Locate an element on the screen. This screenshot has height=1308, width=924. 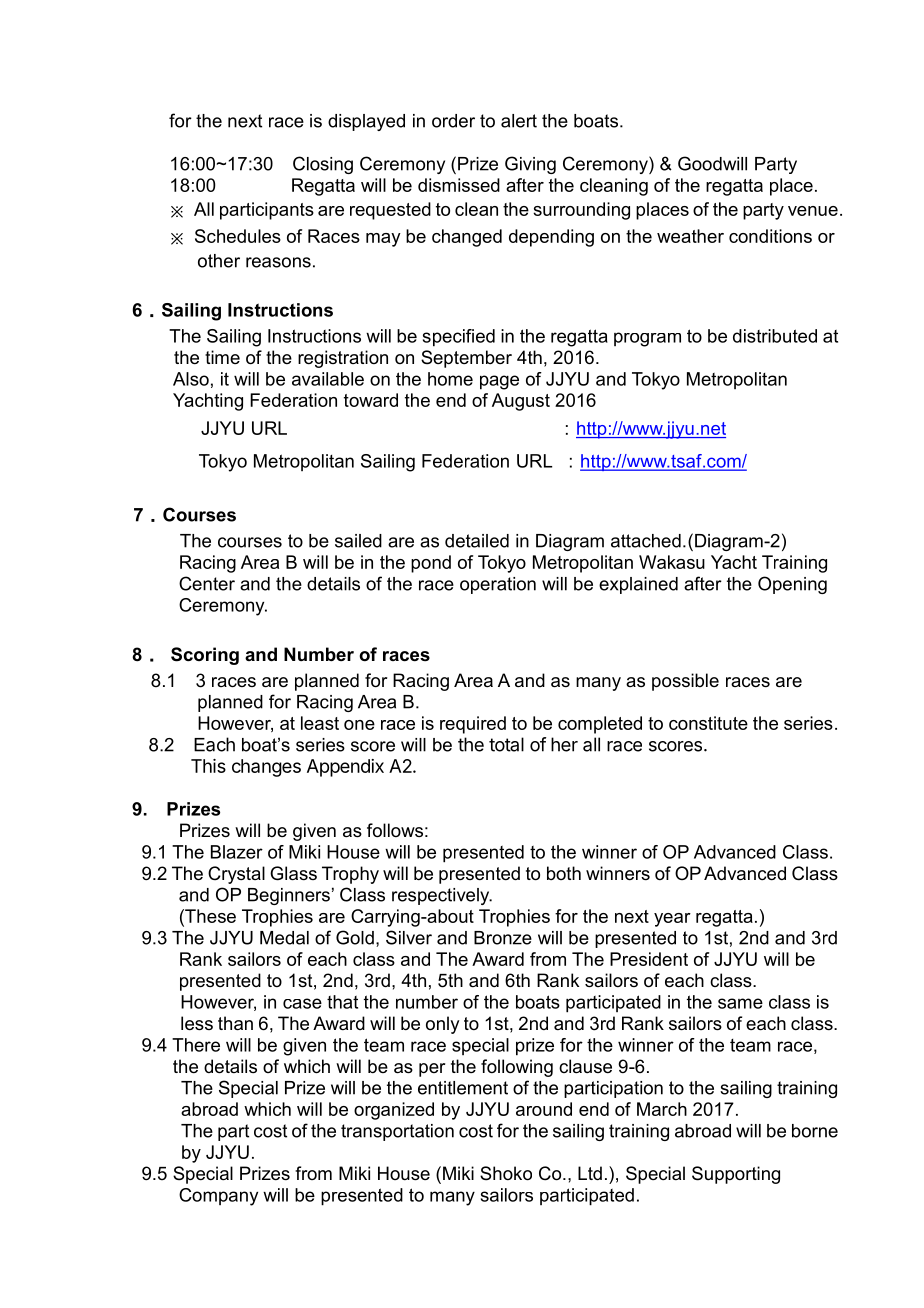
Giving is located at coordinates (530, 165).
